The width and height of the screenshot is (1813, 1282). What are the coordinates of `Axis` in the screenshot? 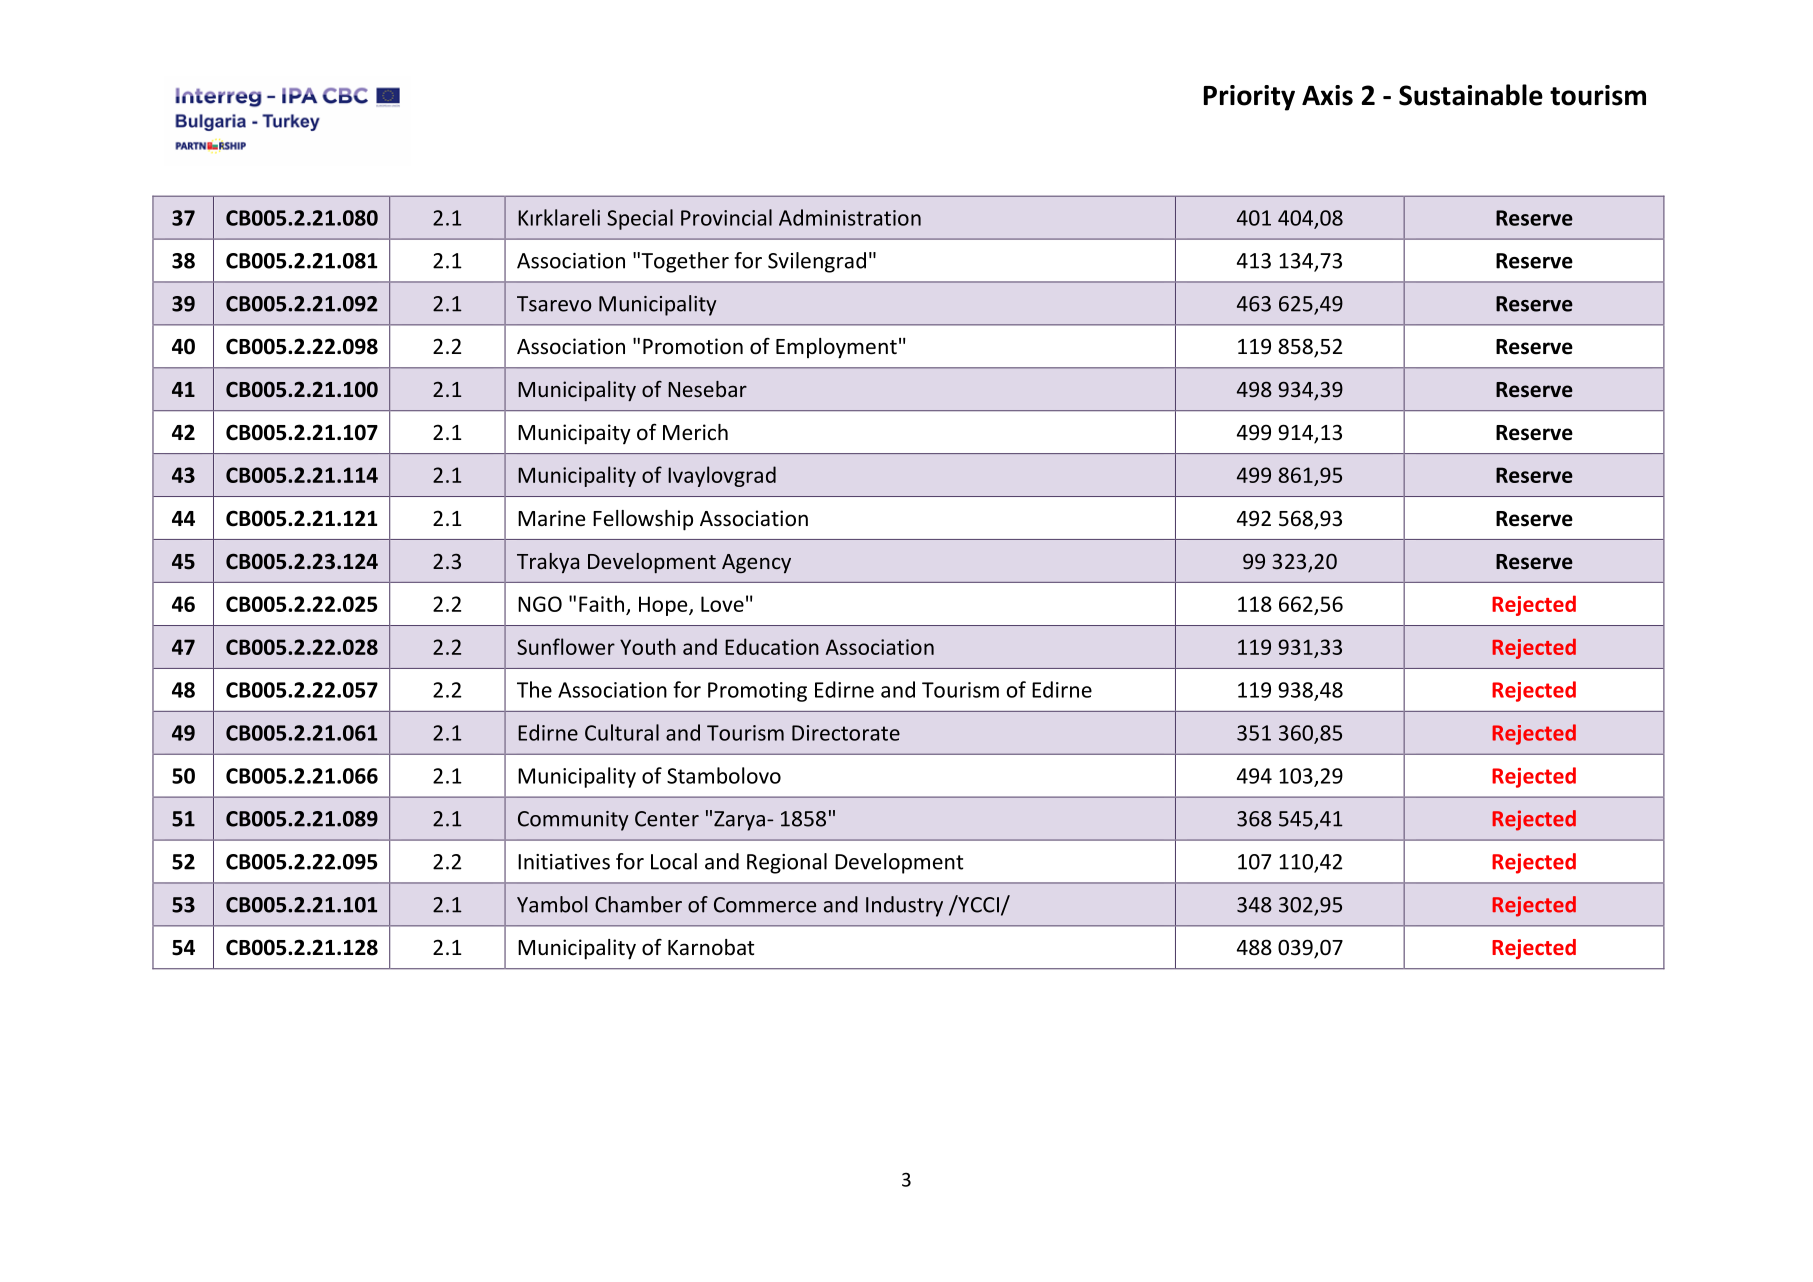 It's located at (1327, 95).
